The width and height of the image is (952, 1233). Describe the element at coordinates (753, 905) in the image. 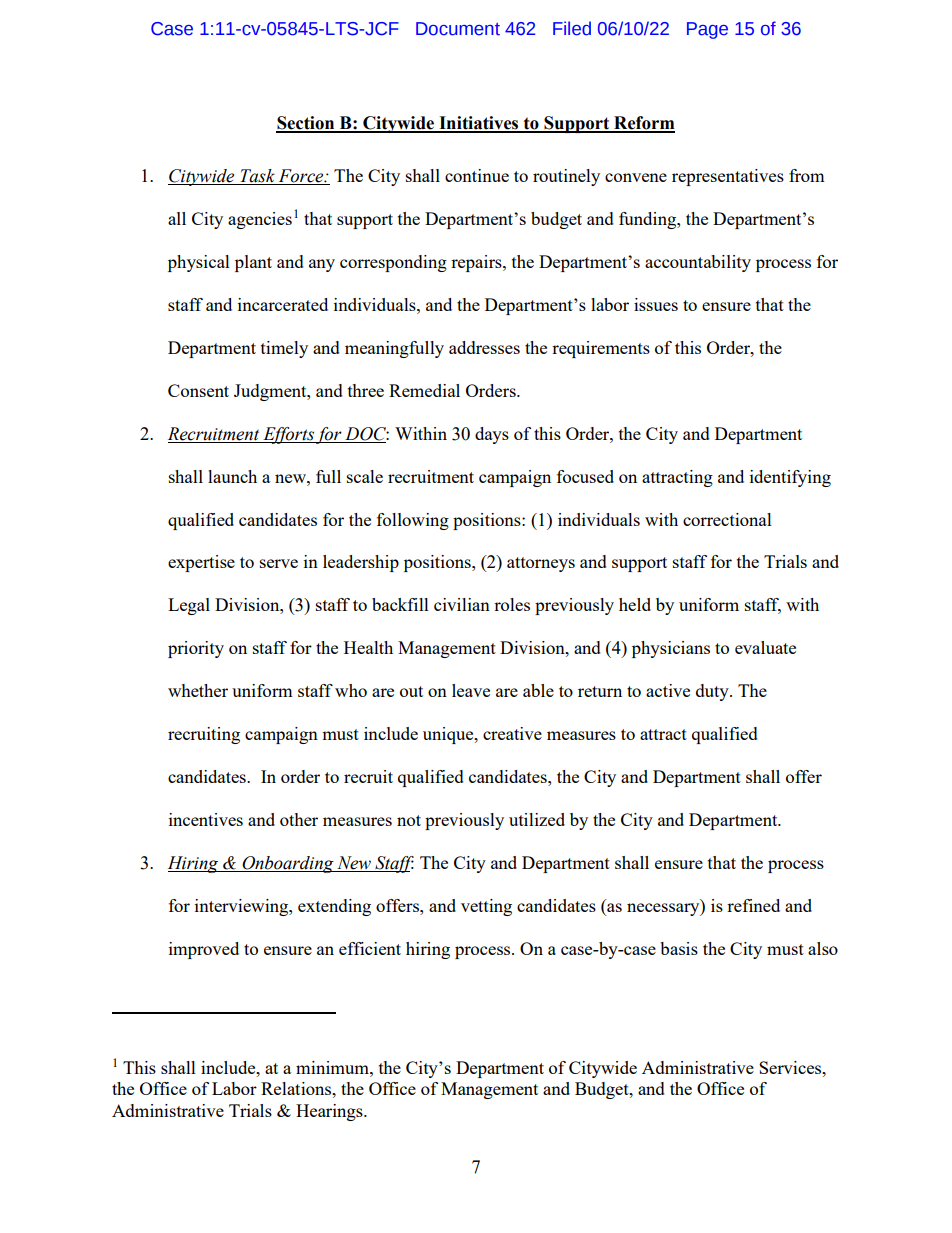

I see `refined` at that location.
